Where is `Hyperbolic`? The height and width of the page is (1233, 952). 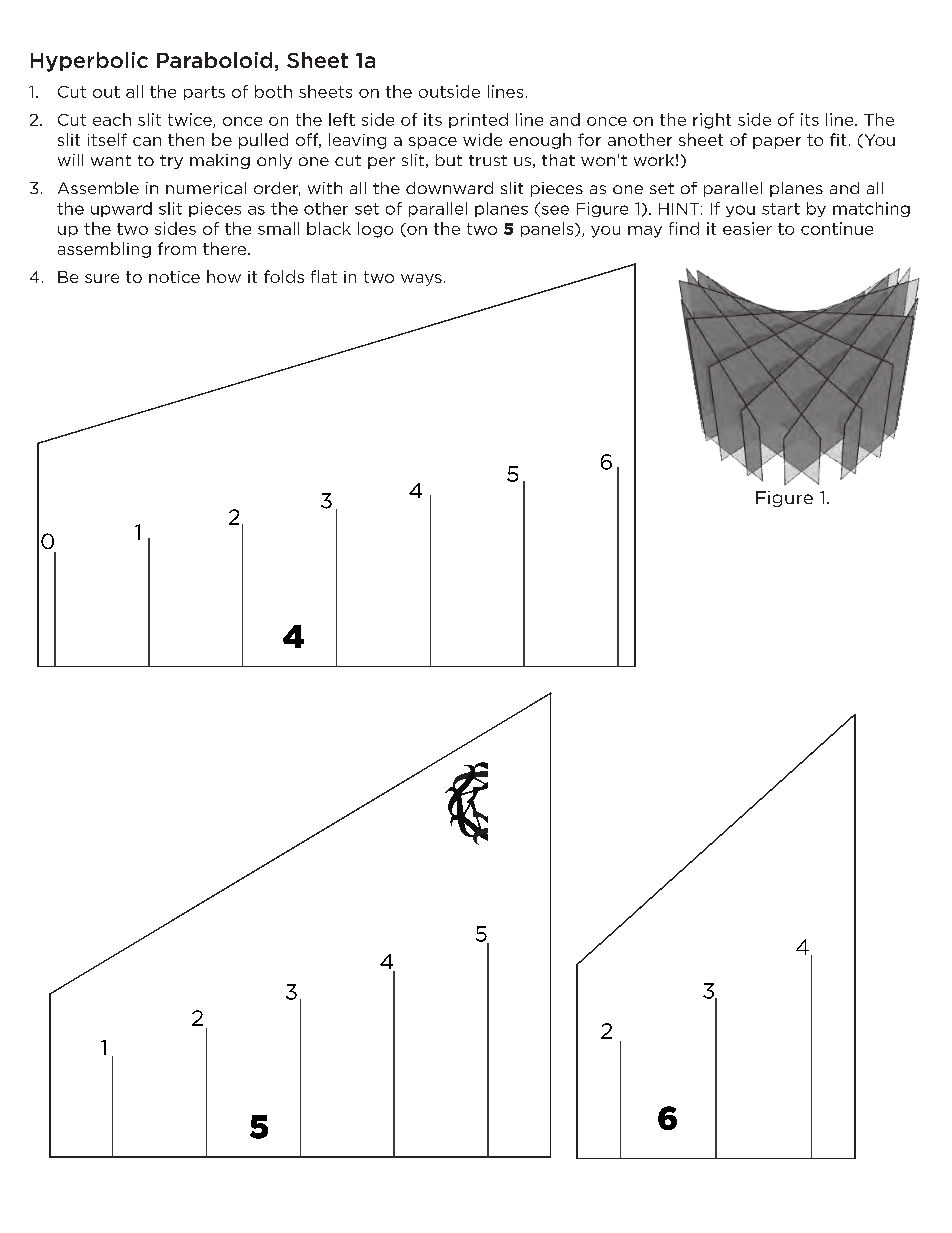 Hyperbolic is located at coordinates (89, 62).
